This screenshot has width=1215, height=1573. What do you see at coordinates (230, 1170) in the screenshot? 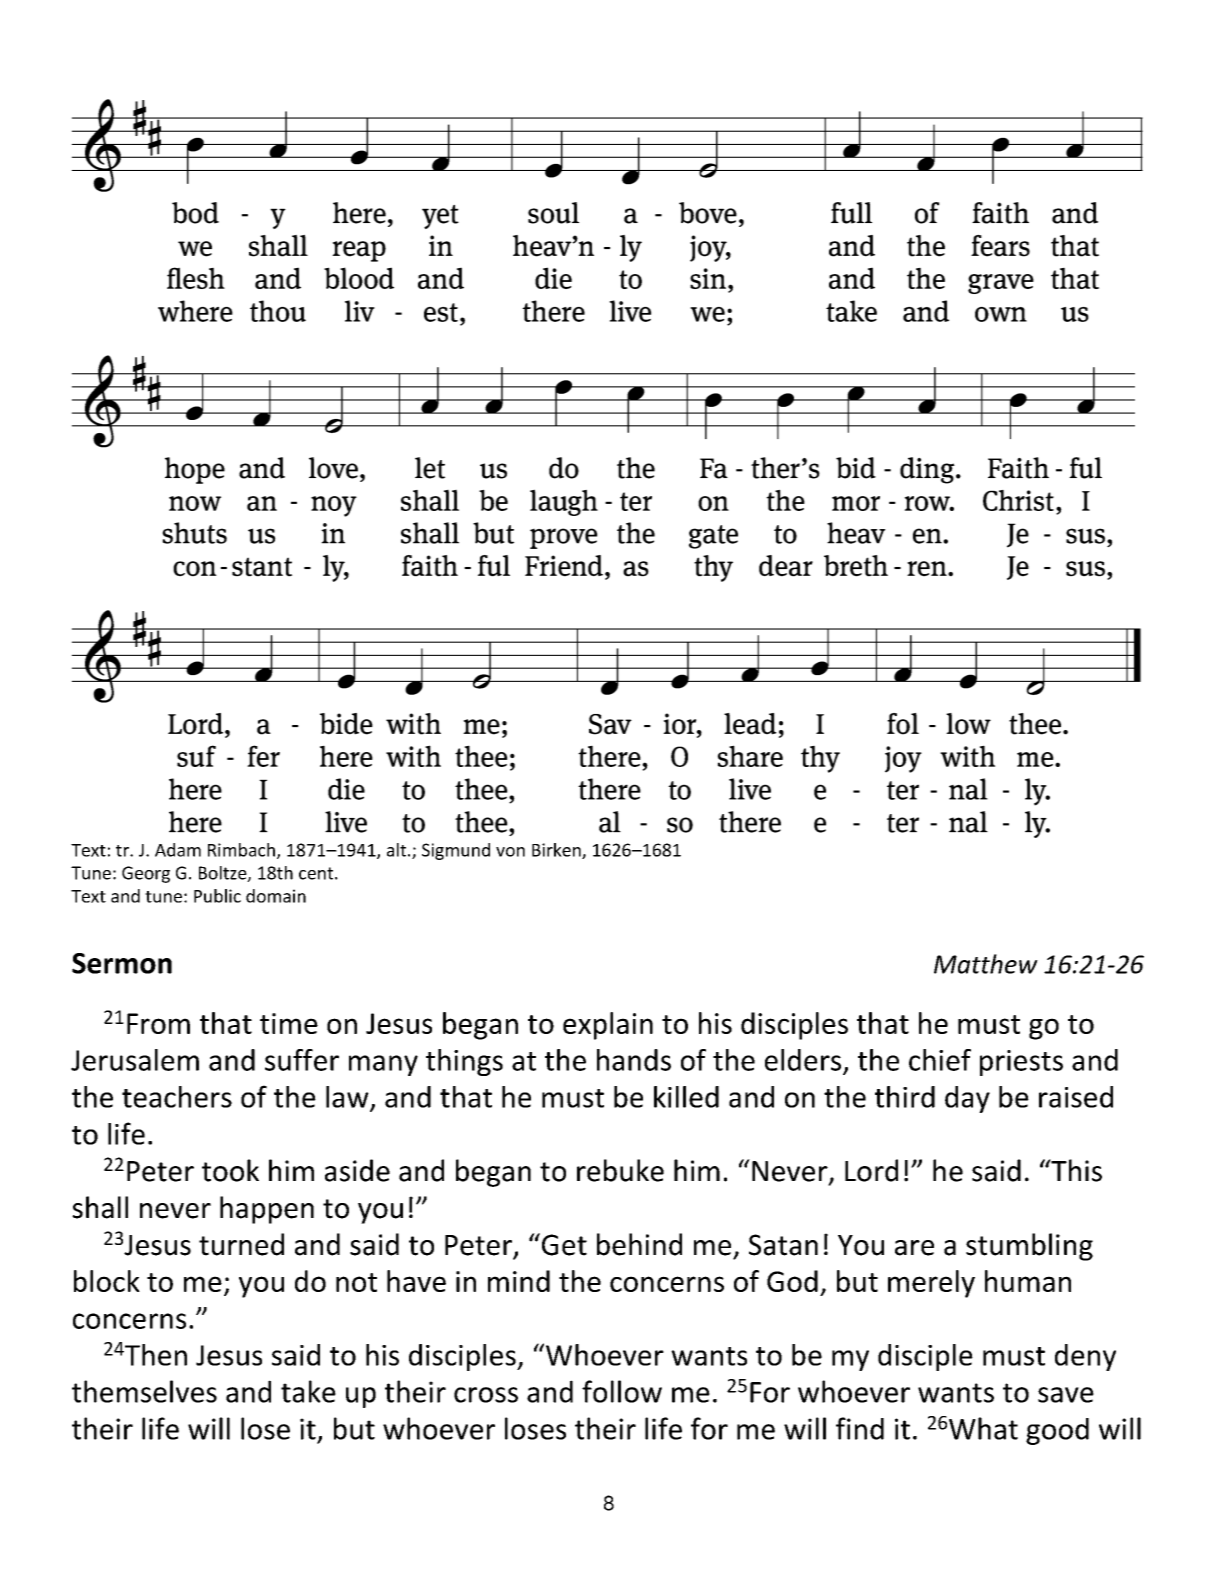
I see `took` at bounding box center [230, 1170].
